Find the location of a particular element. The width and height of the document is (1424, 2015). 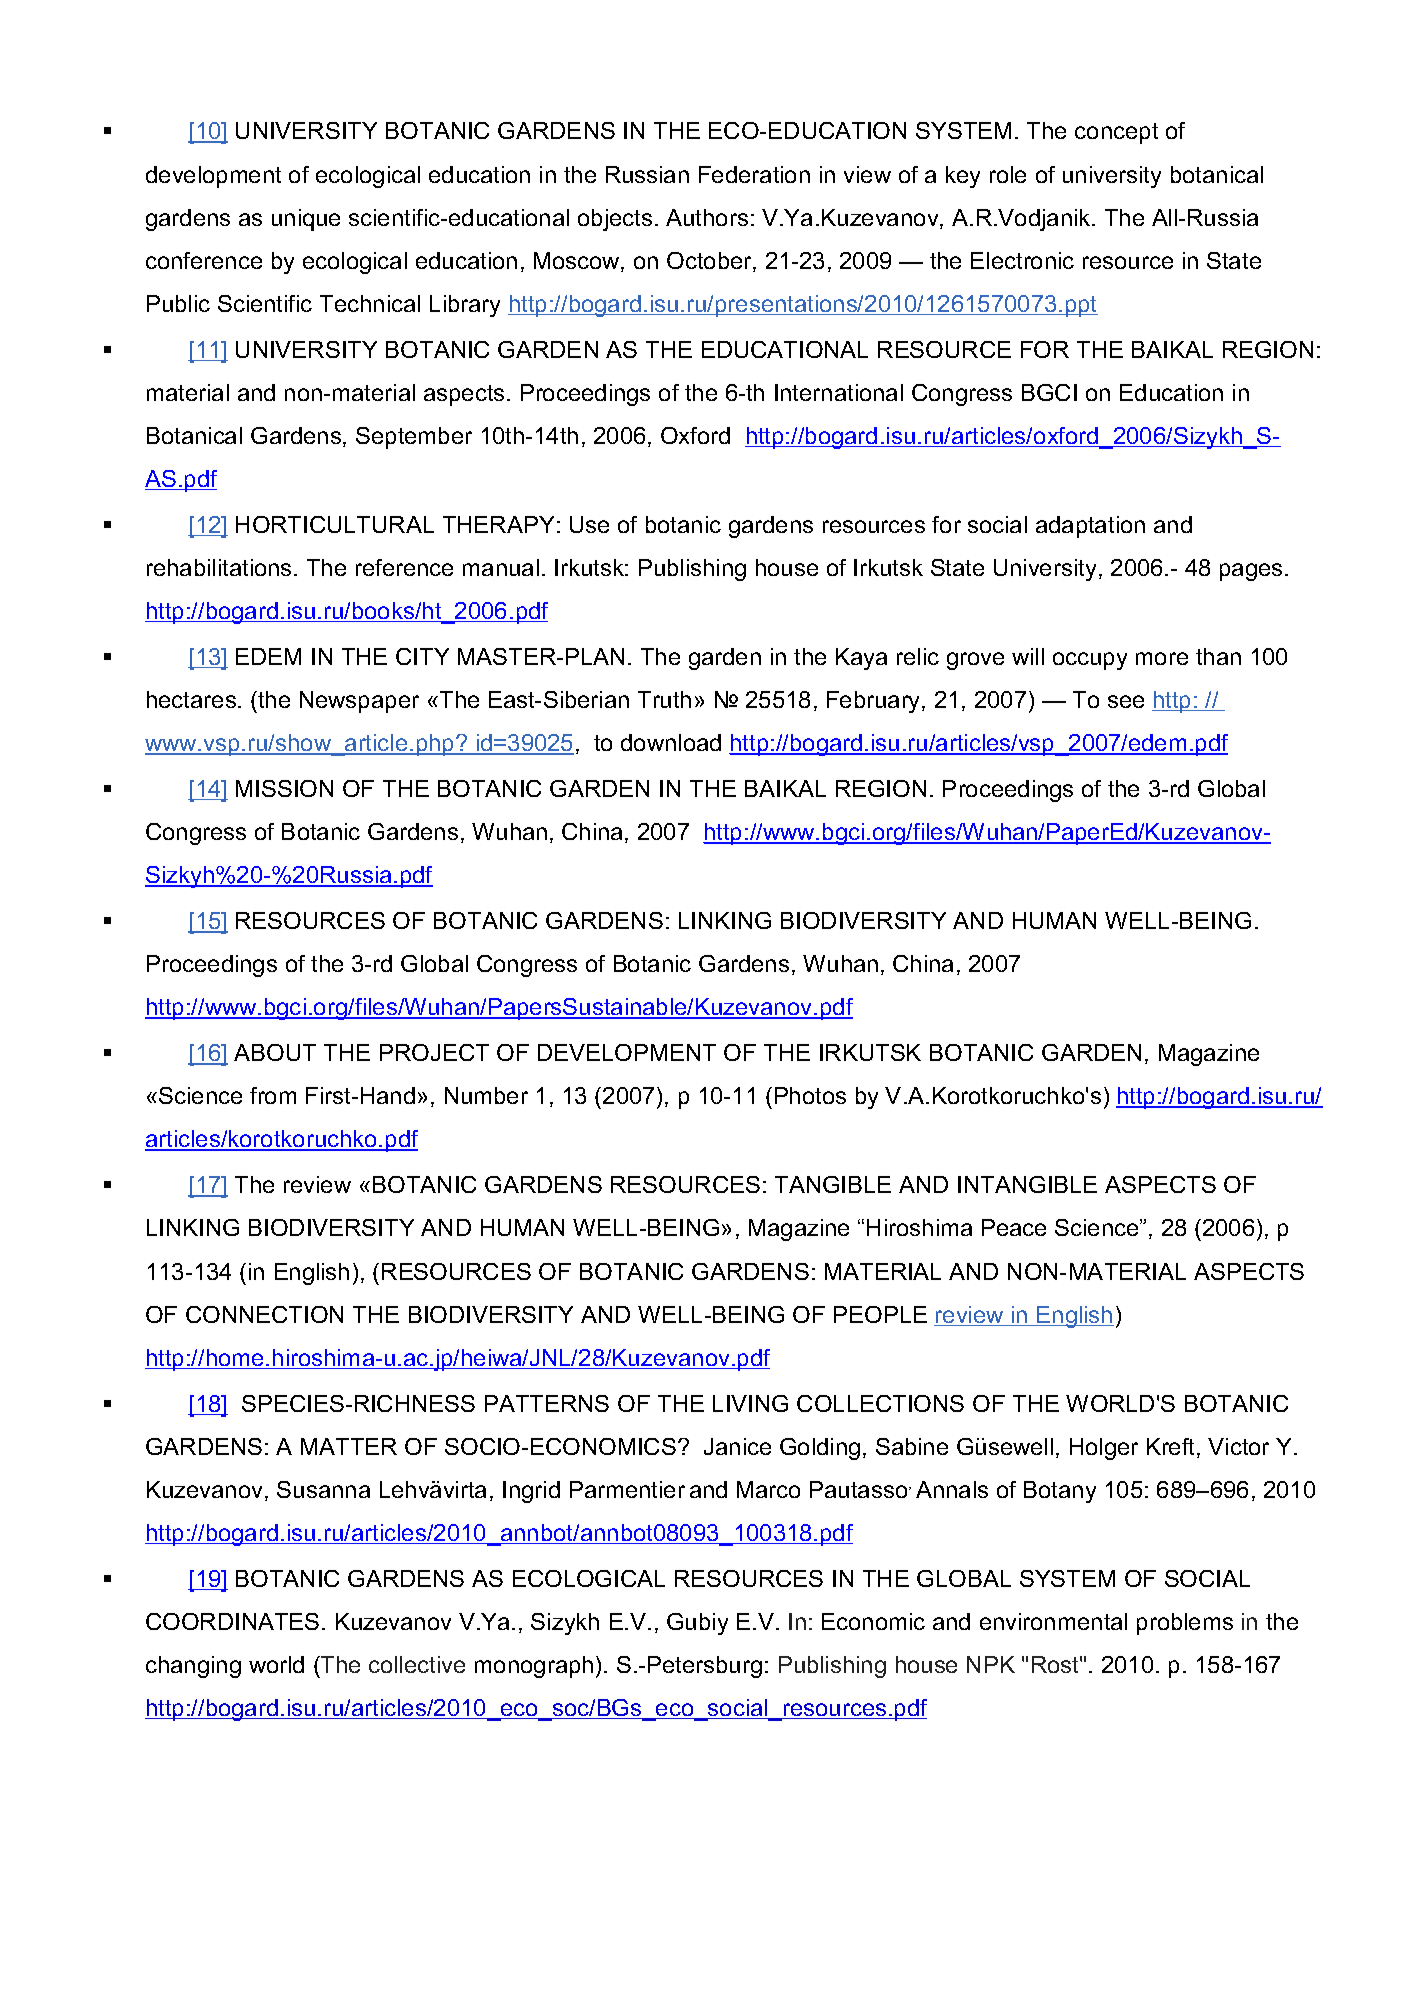

see is located at coordinates (1126, 701).
